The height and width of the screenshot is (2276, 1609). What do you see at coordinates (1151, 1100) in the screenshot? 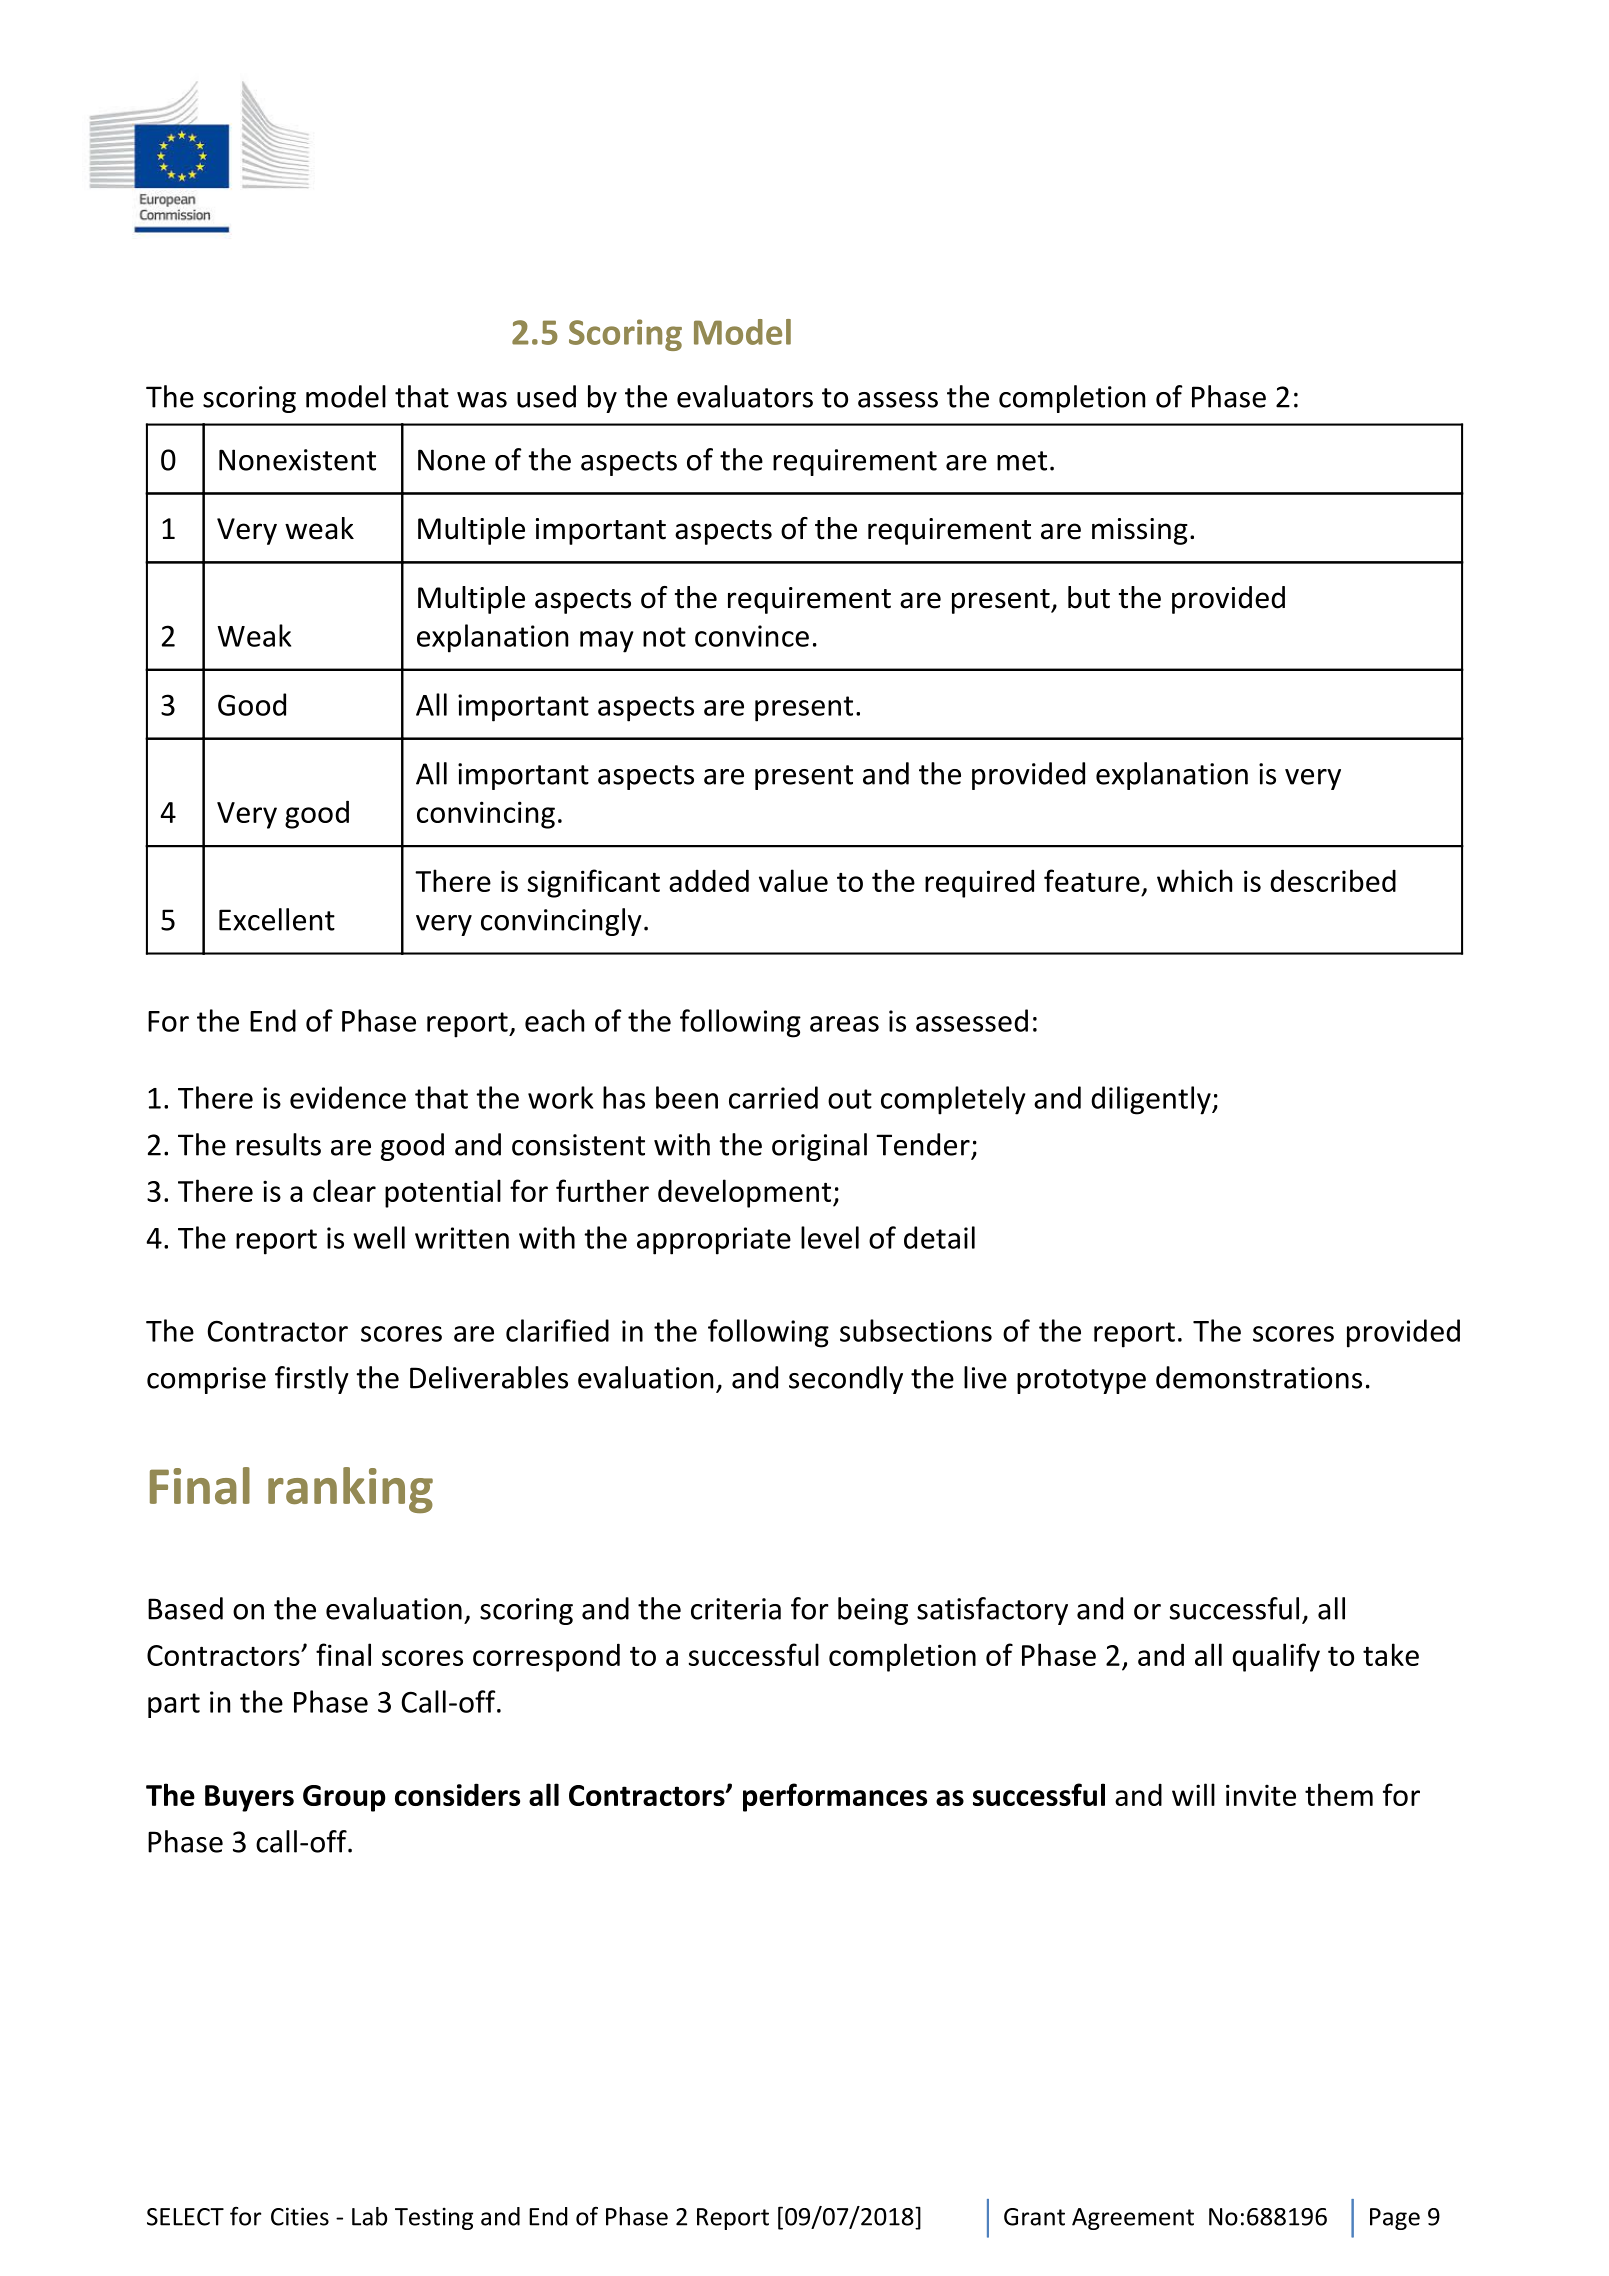
I see `diligently` at bounding box center [1151, 1100].
